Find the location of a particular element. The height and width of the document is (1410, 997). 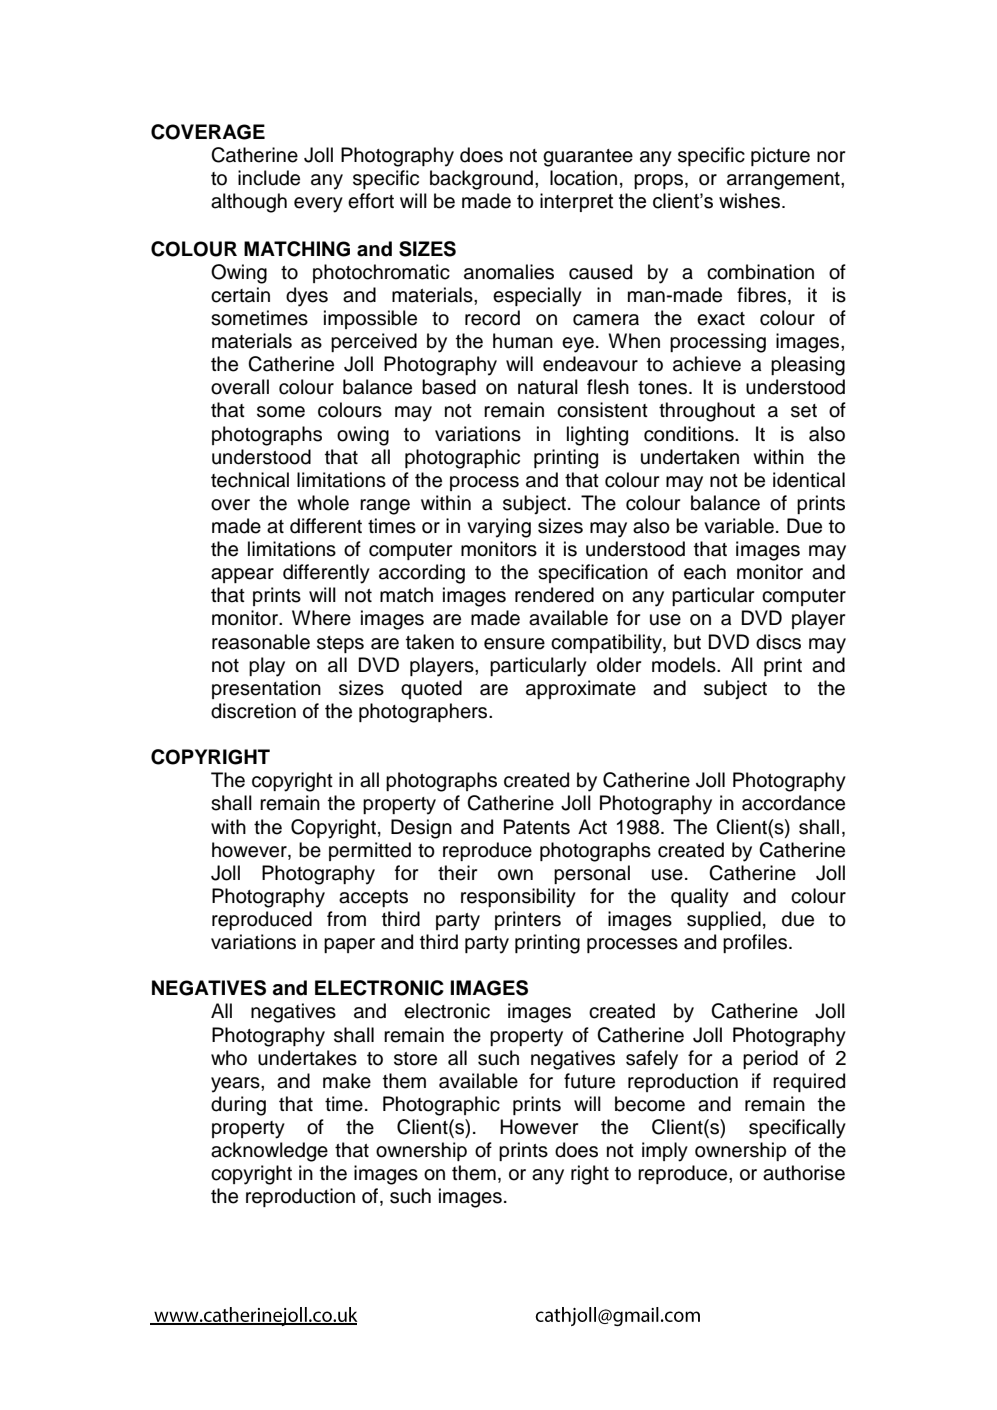

Patents is located at coordinates (537, 827).
